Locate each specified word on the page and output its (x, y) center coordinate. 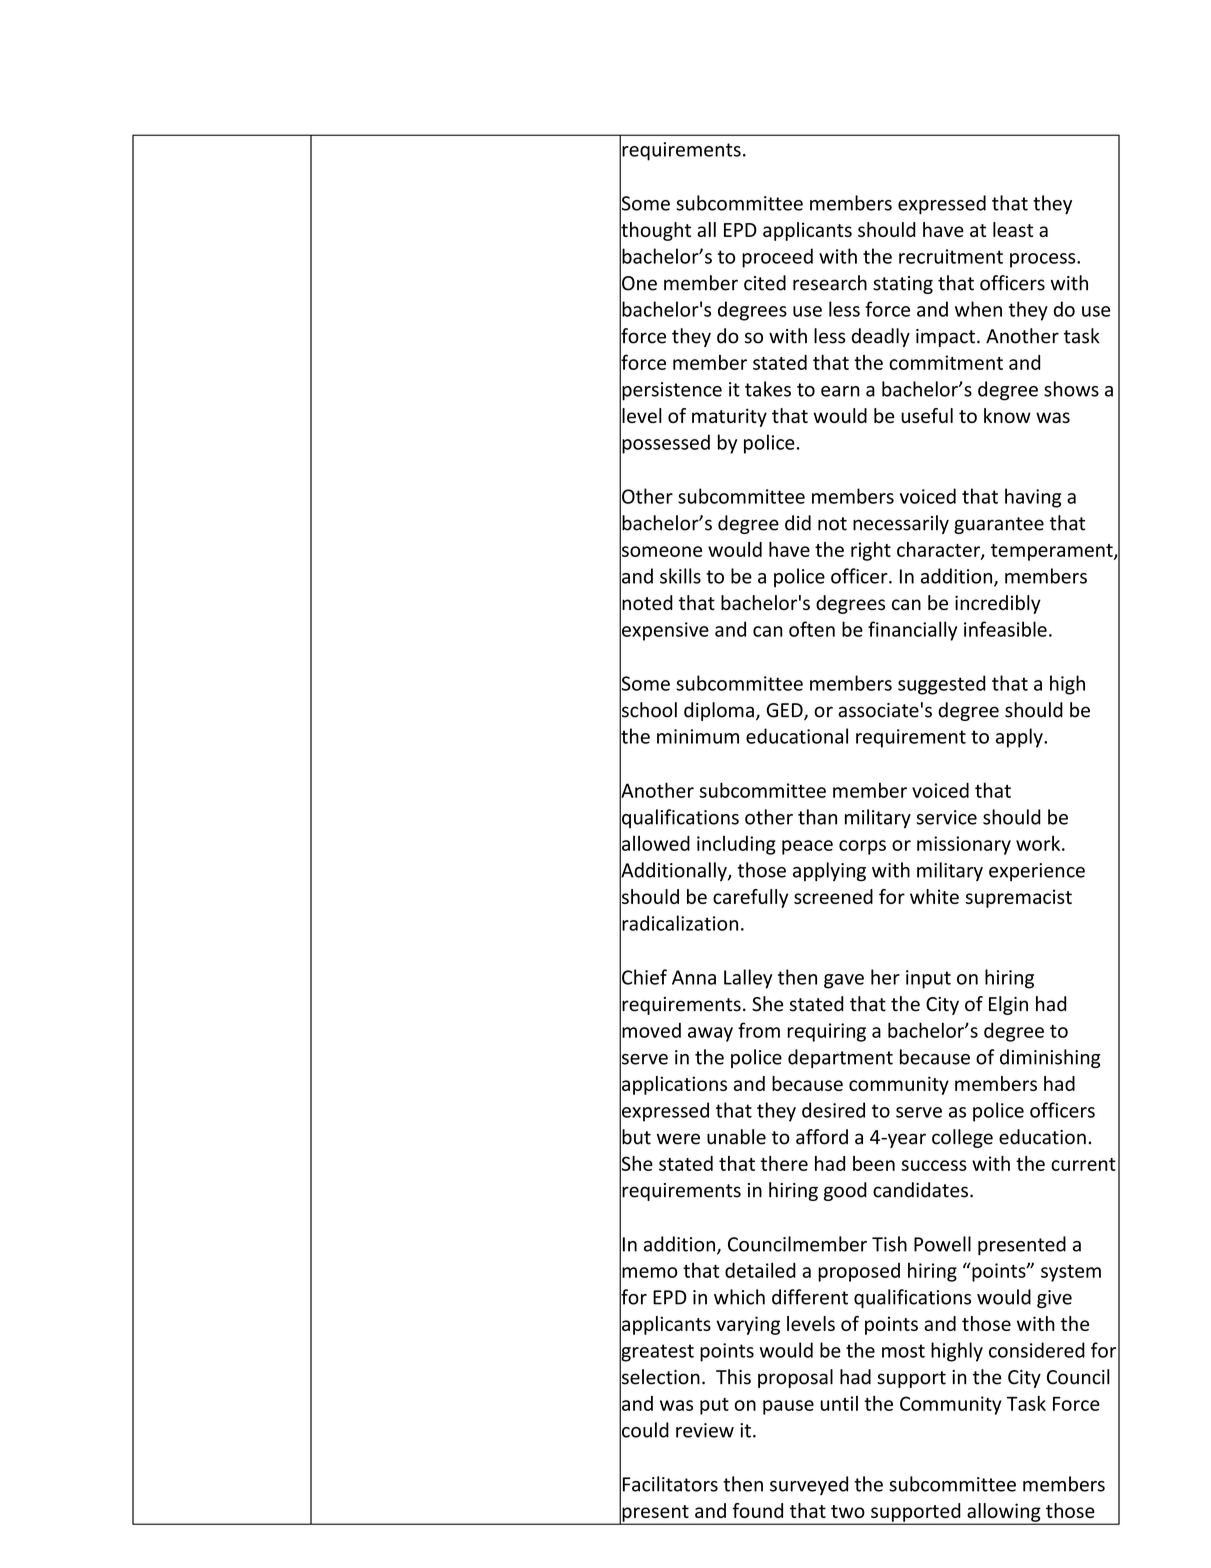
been (874, 1163)
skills (680, 576)
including (736, 845)
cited (765, 283)
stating (903, 285)
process (1044, 260)
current (1083, 1164)
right (871, 551)
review (705, 1430)
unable (736, 1137)
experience (1037, 872)
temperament (1053, 552)
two (848, 1511)
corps (862, 847)
